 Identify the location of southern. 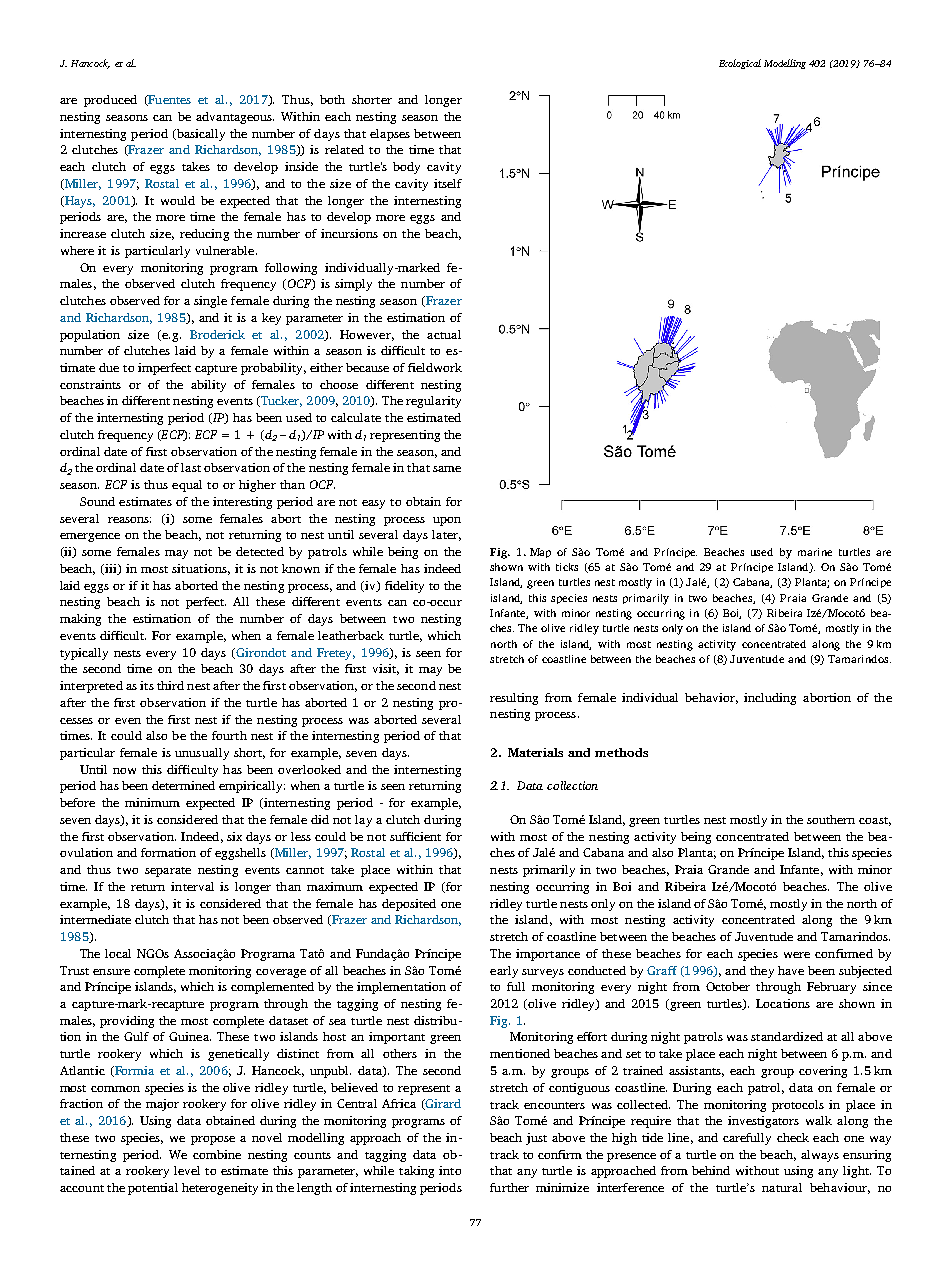
(831, 819).
